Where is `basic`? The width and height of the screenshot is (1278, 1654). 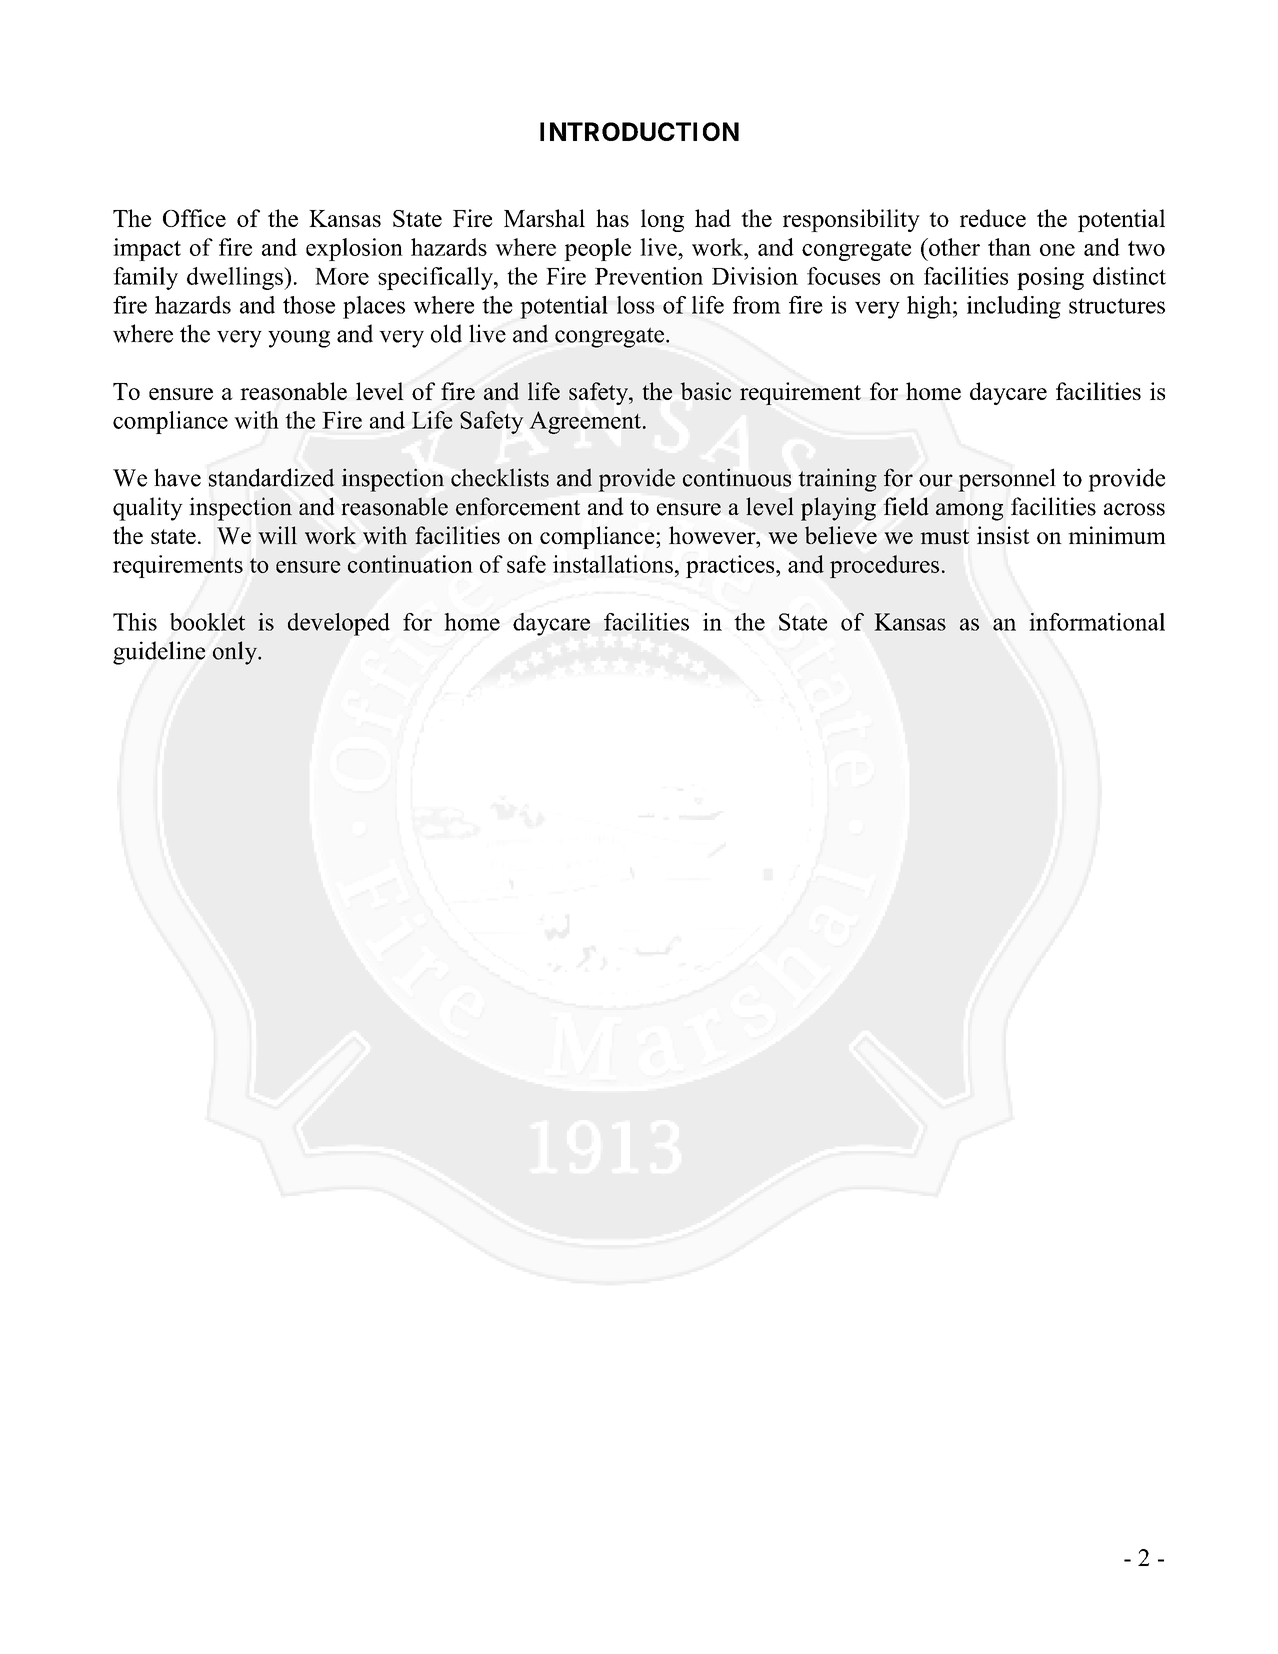 basic is located at coordinates (706, 391).
